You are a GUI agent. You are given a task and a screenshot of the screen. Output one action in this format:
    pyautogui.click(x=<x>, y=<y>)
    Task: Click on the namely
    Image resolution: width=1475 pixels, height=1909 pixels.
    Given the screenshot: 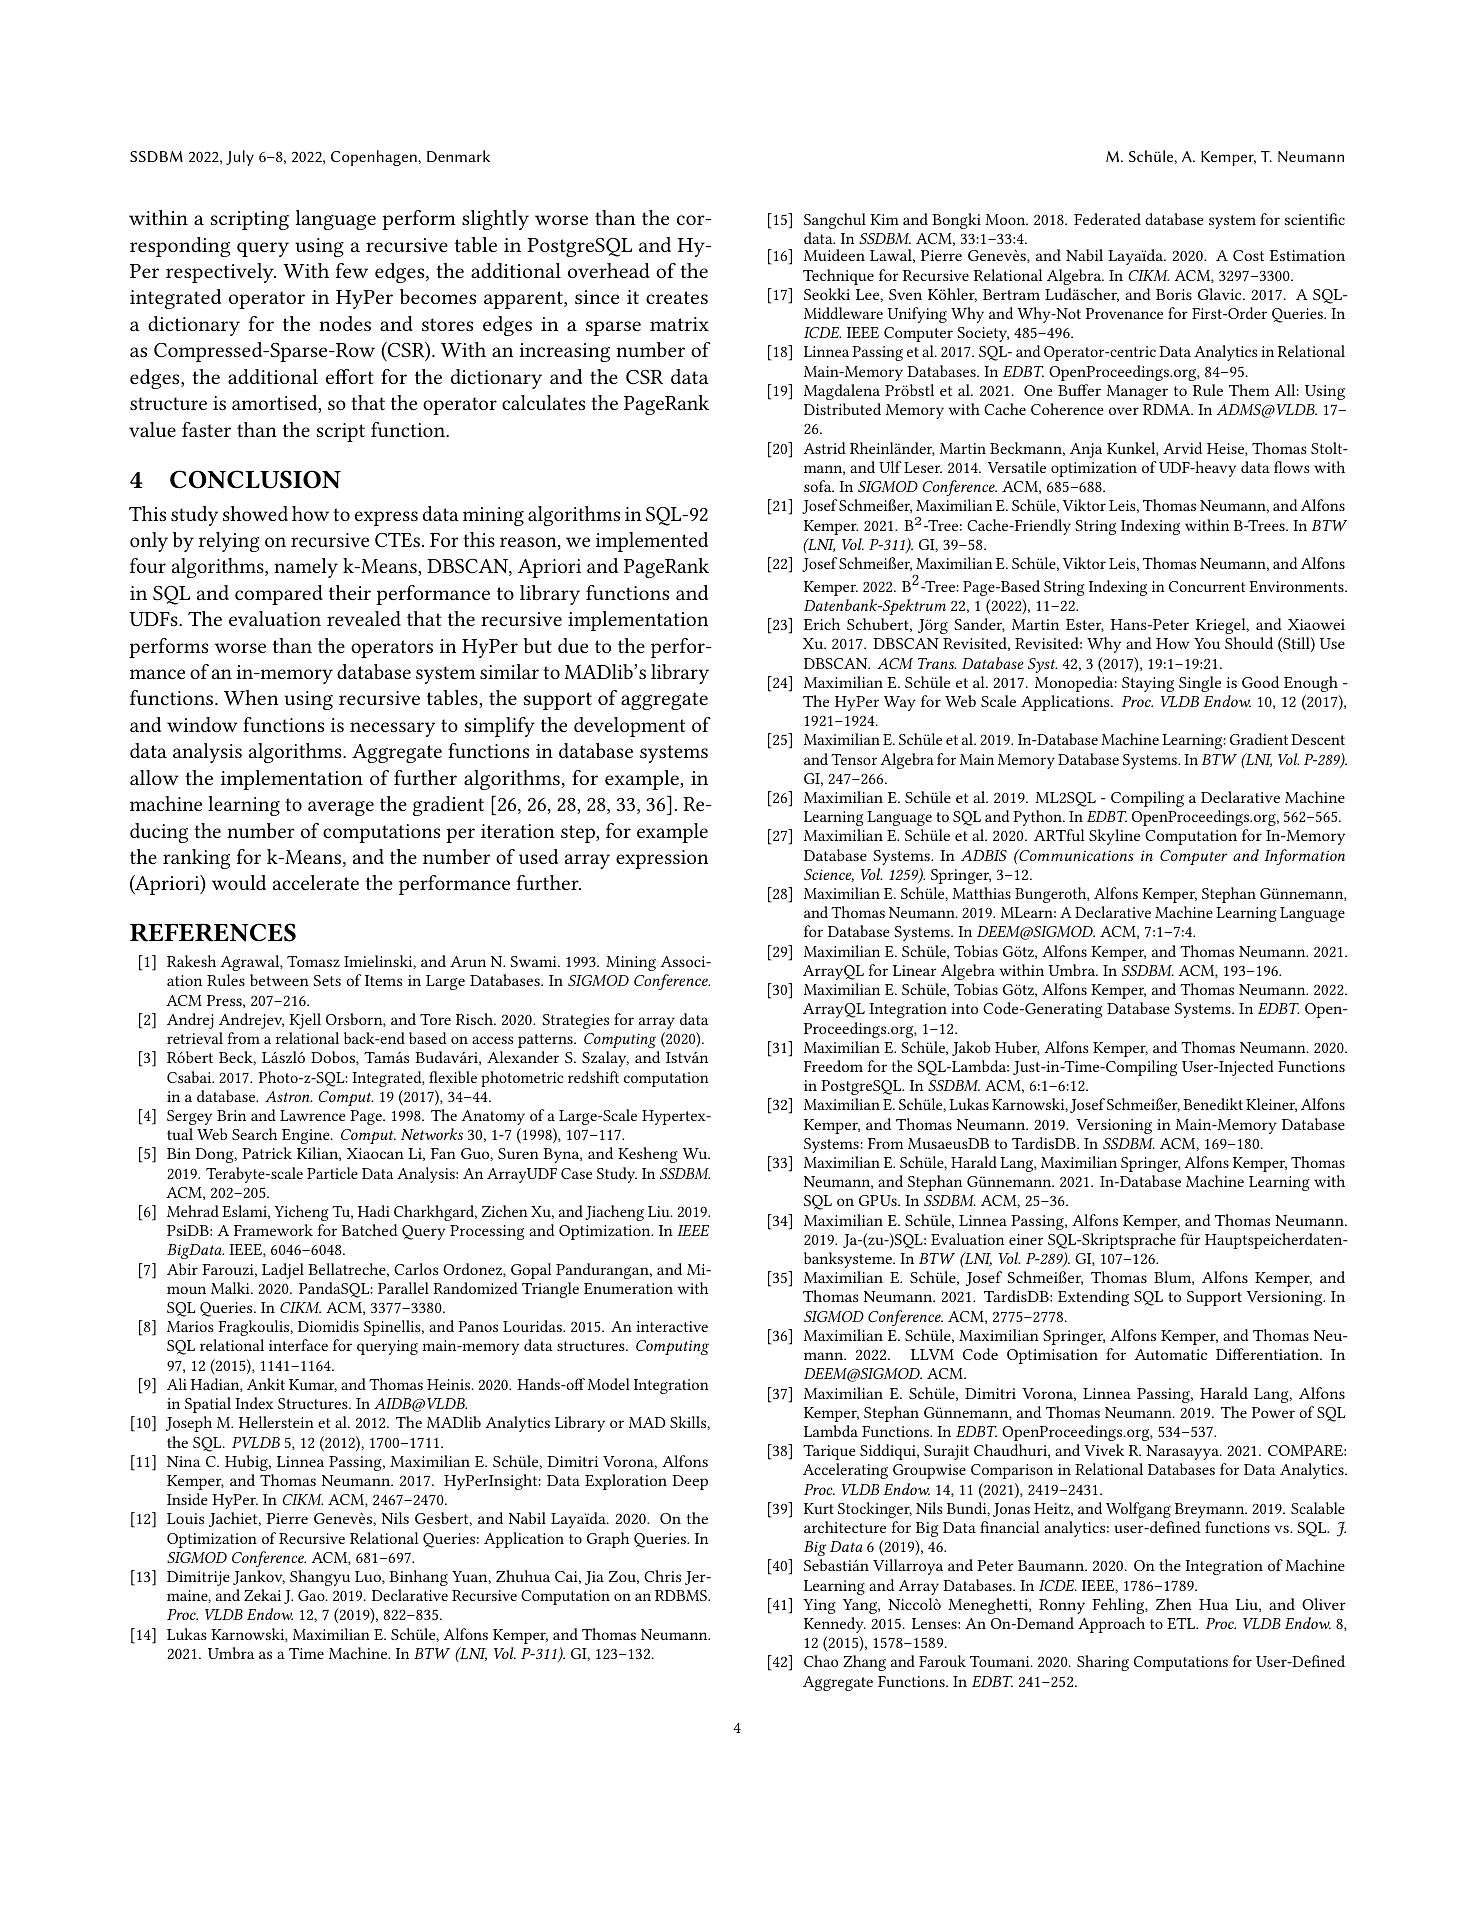 What is the action you would take?
    pyautogui.click(x=306, y=568)
